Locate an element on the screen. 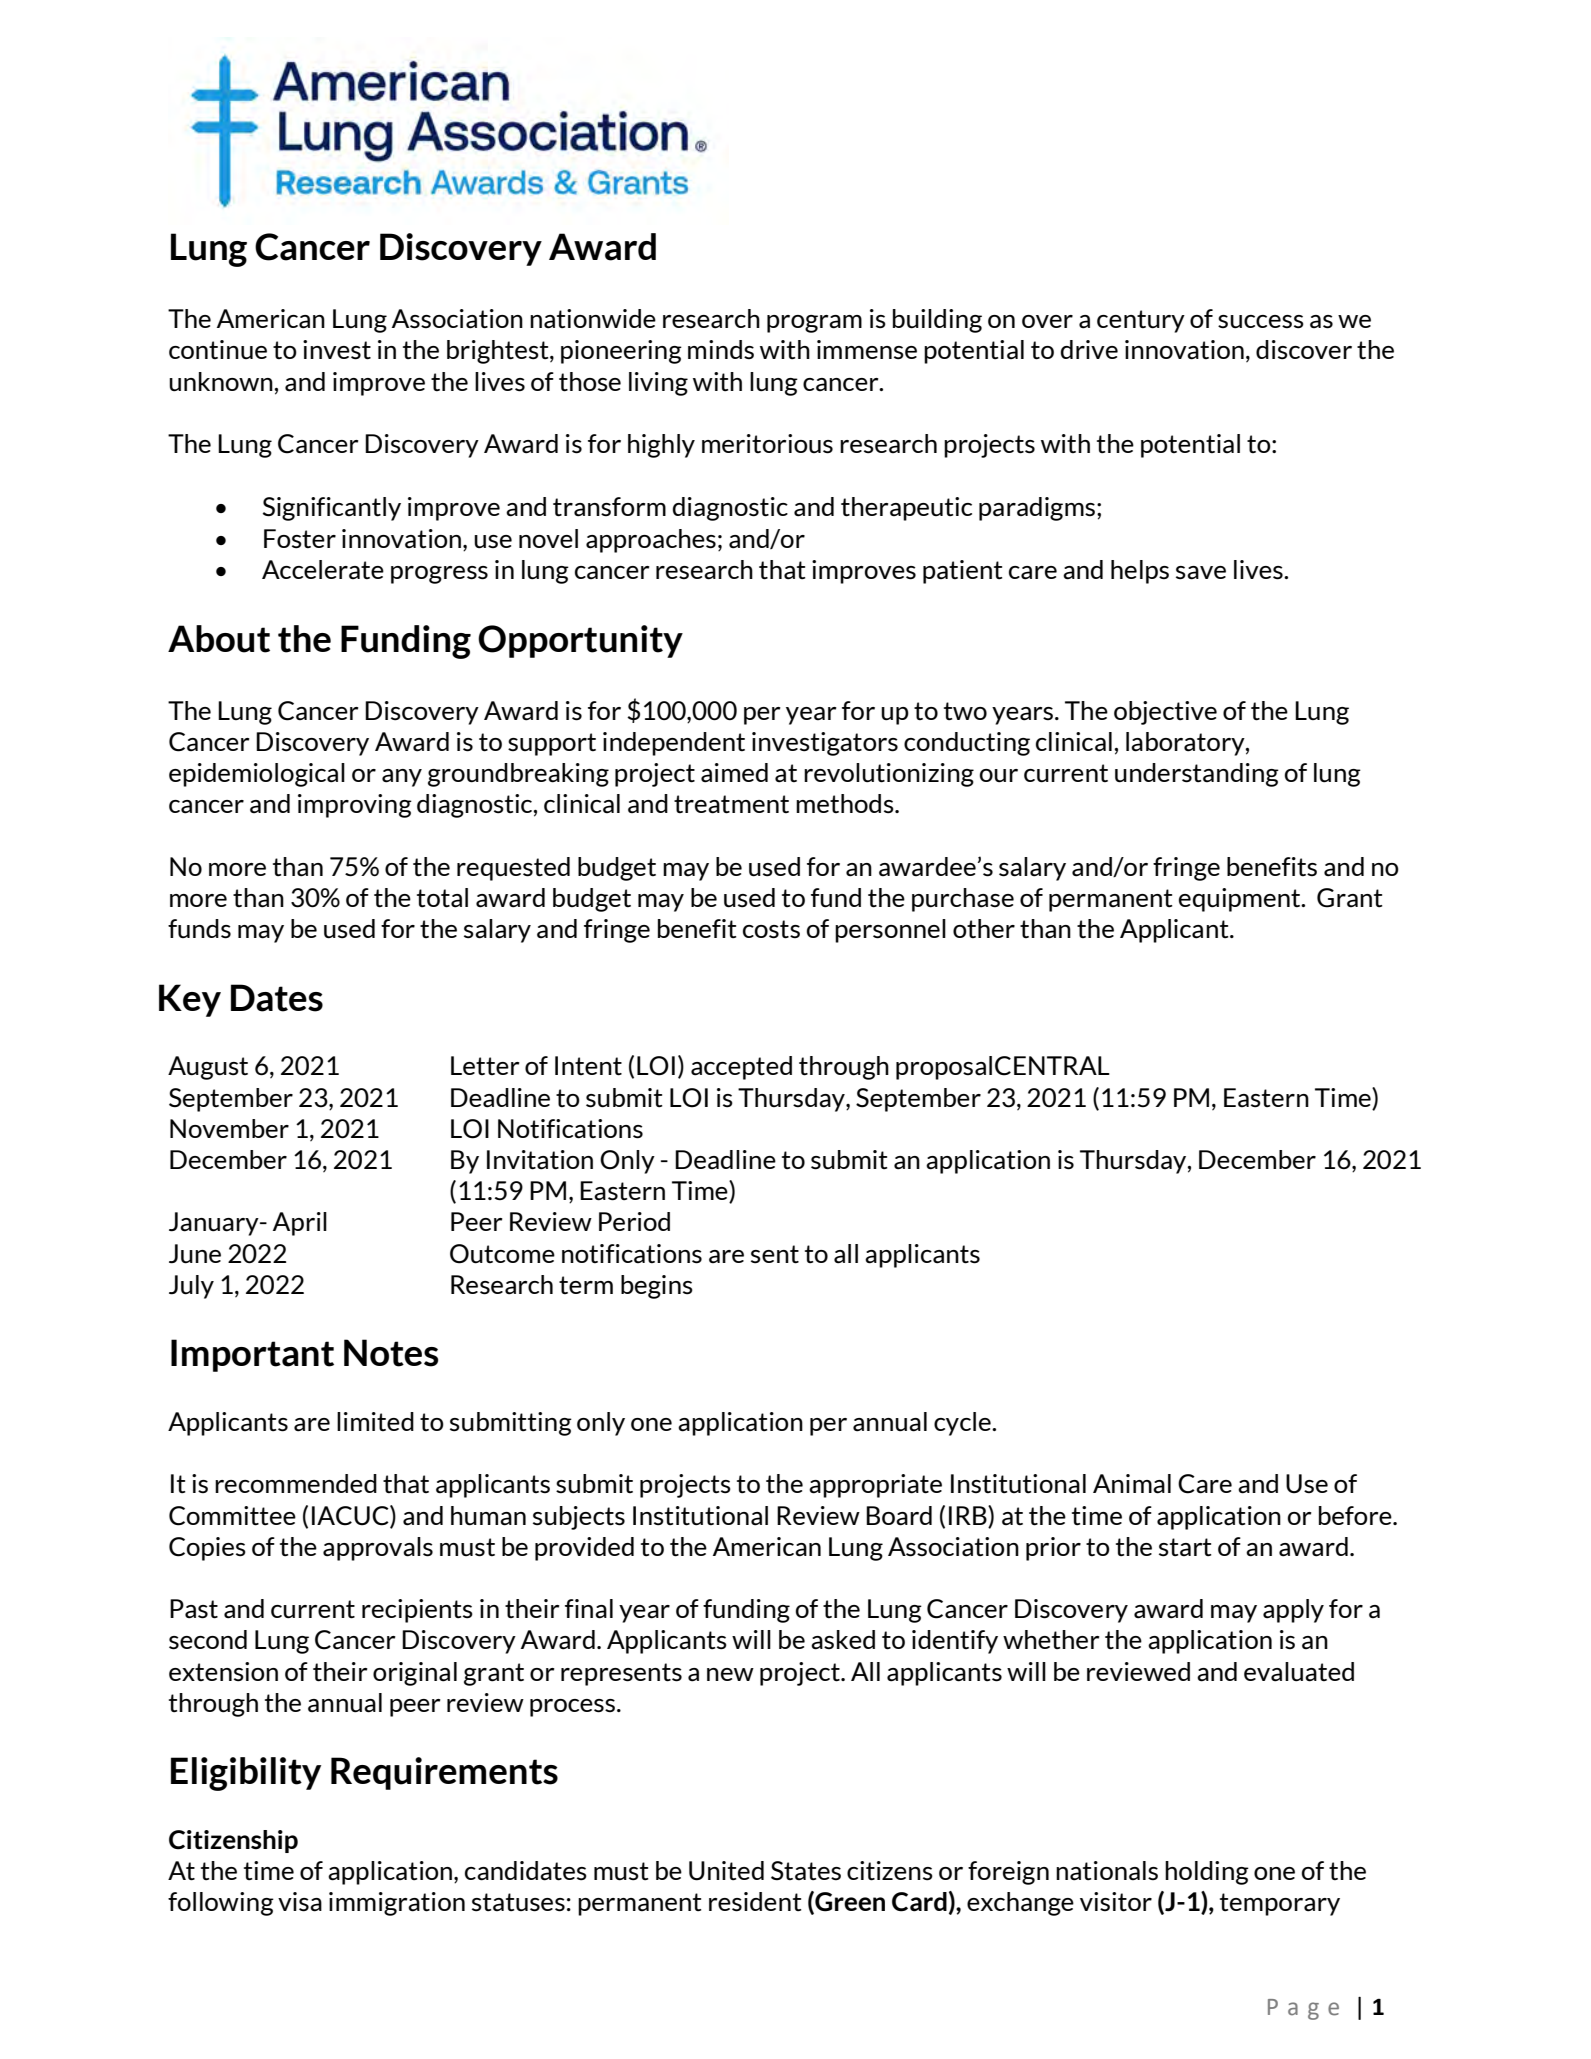  minds is located at coordinates (721, 349).
